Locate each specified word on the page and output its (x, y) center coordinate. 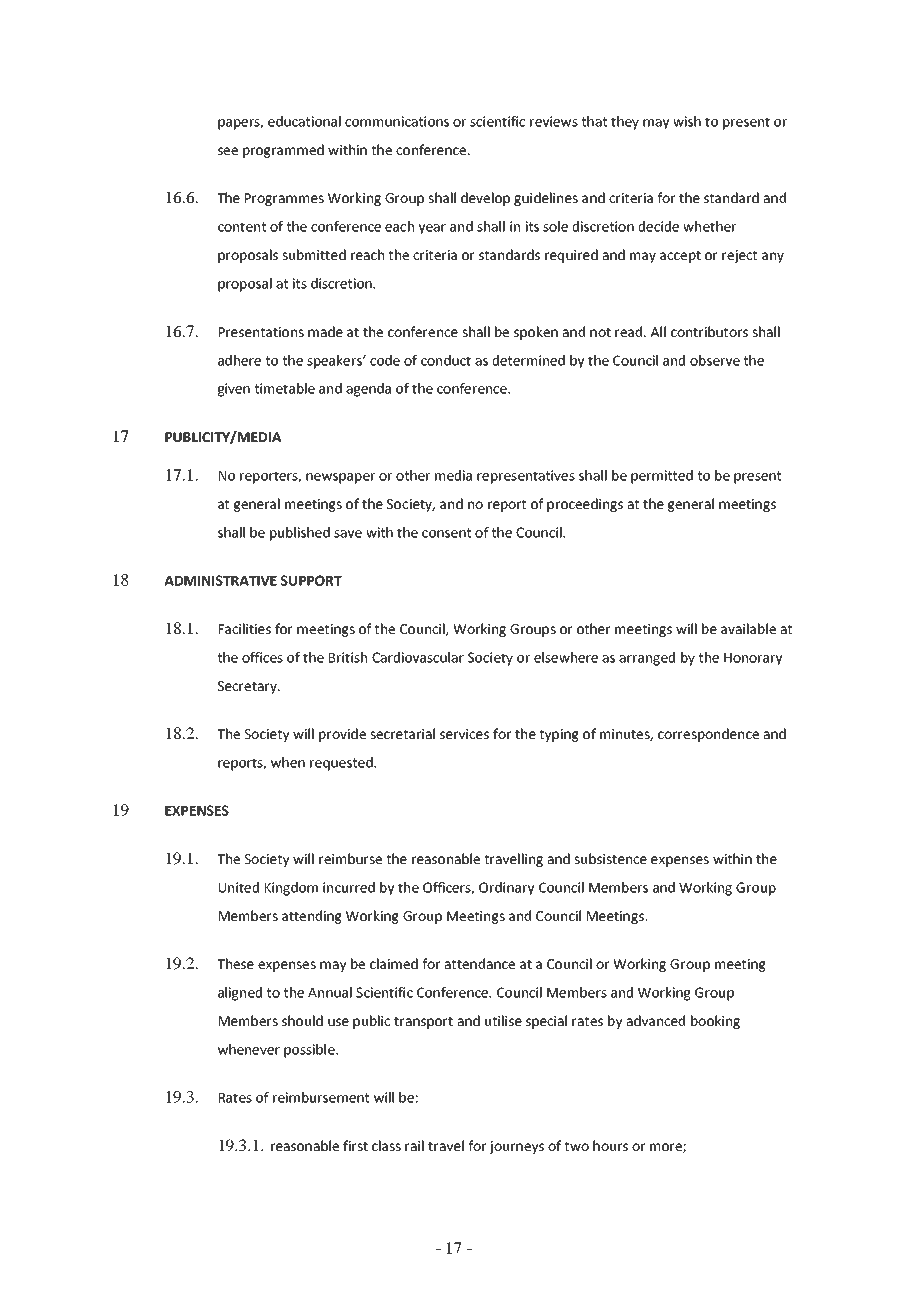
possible (310, 1051)
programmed (283, 151)
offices (262, 657)
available (748, 628)
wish (687, 121)
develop (485, 199)
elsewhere (566, 657)
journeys (516, 1147)
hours (610, 1145)
